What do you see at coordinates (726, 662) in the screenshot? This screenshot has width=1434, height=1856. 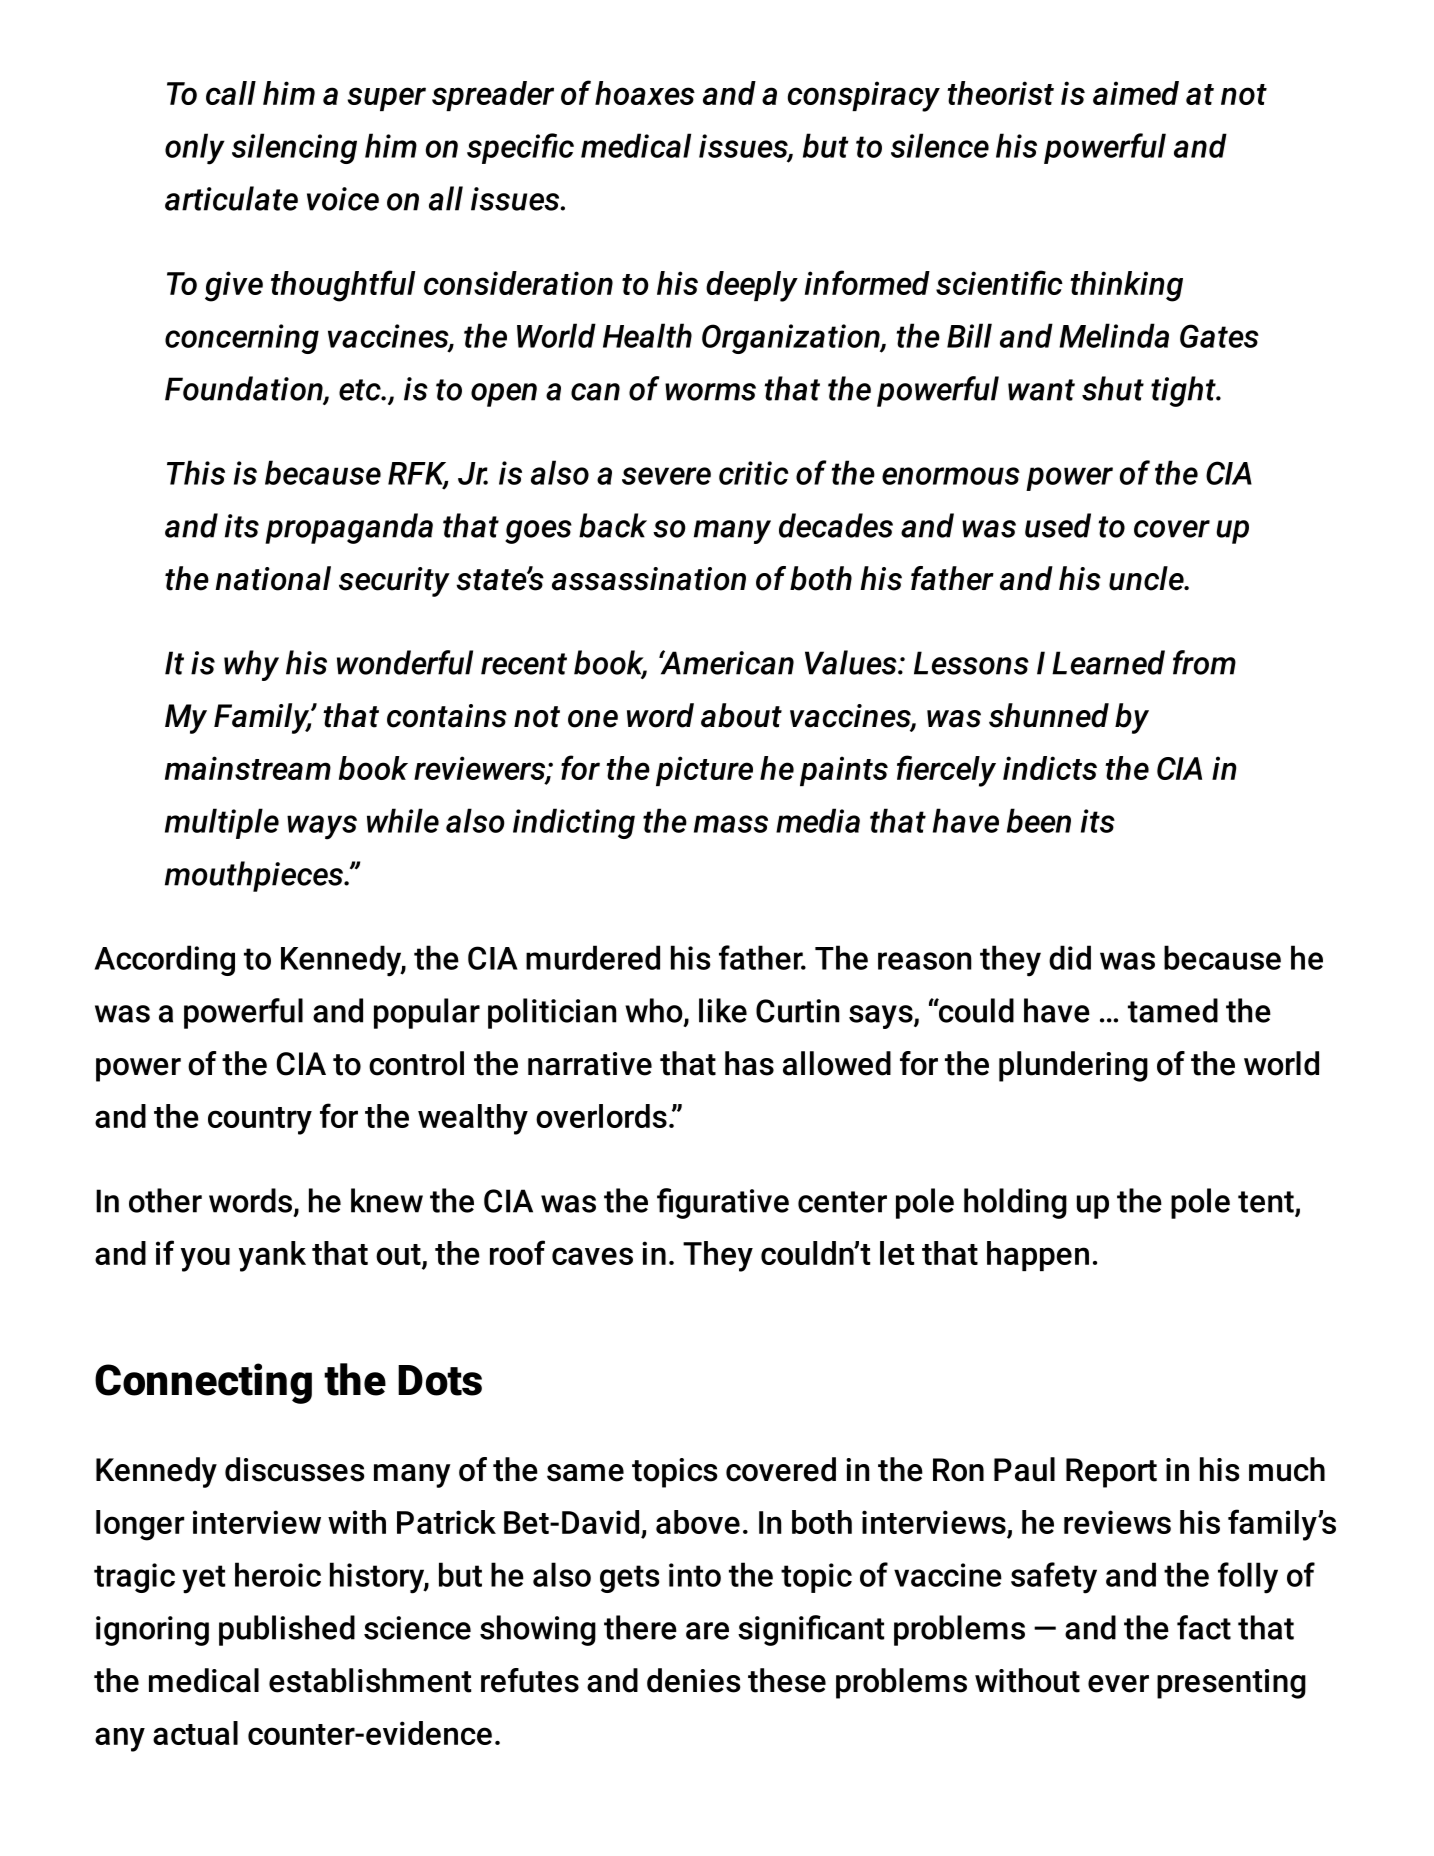 I see `American` at bounding box center [726, 662].
